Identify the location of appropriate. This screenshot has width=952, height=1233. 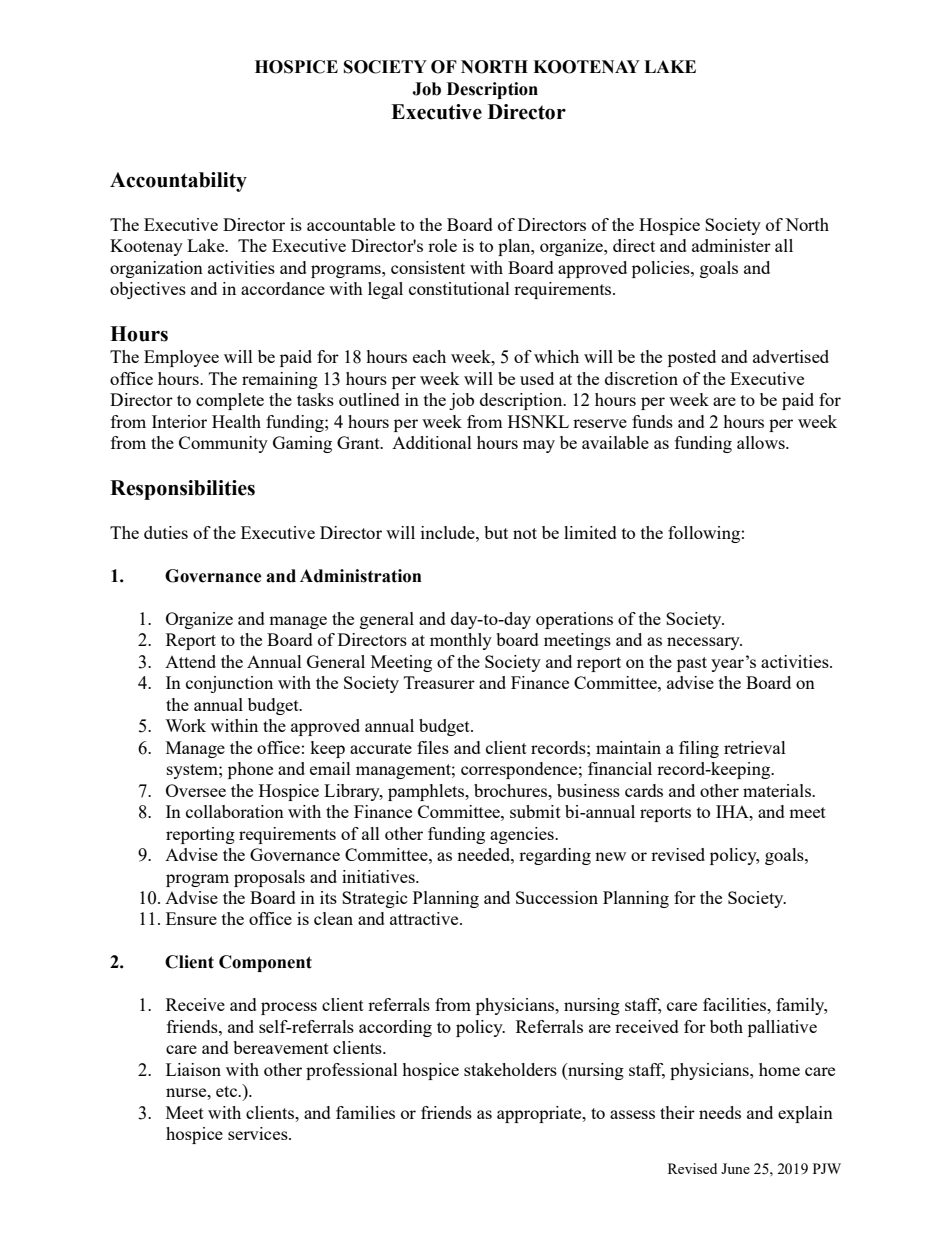
(540, 1114).
